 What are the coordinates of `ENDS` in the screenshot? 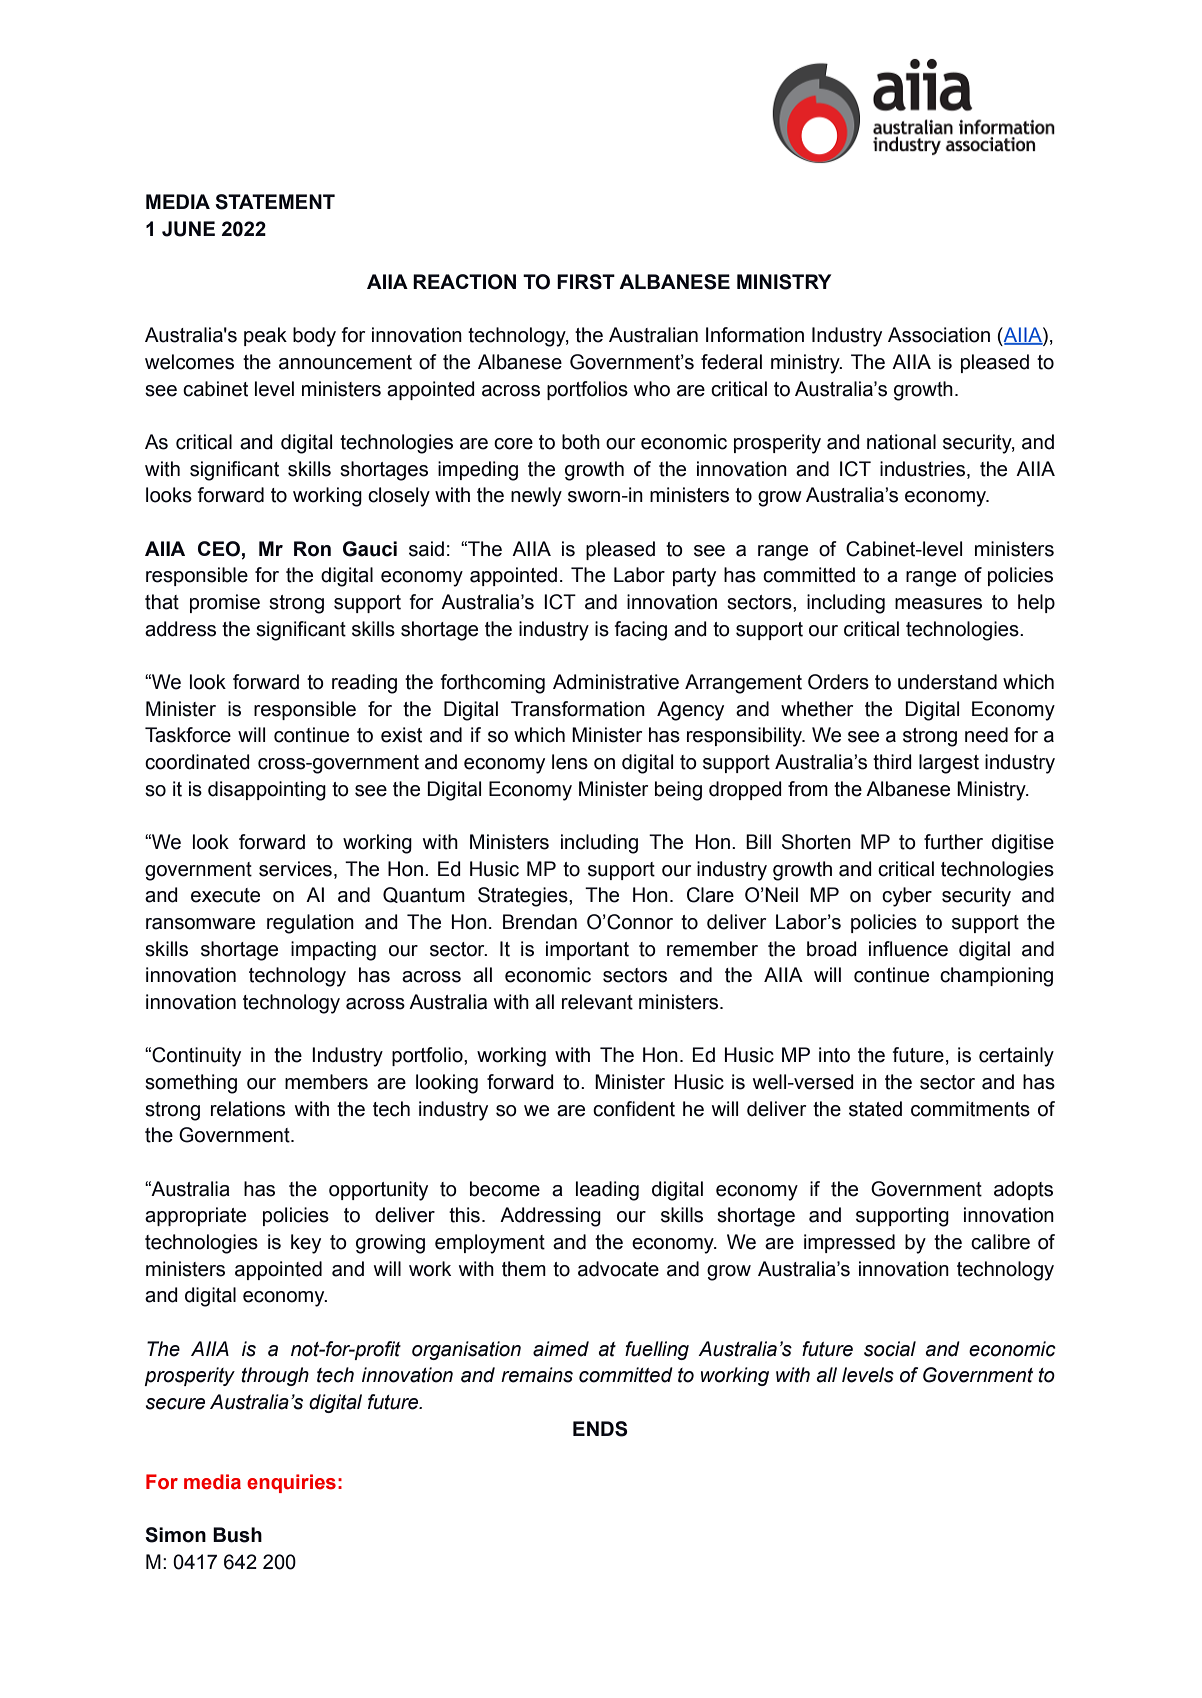 It's located at (600, 1429).
